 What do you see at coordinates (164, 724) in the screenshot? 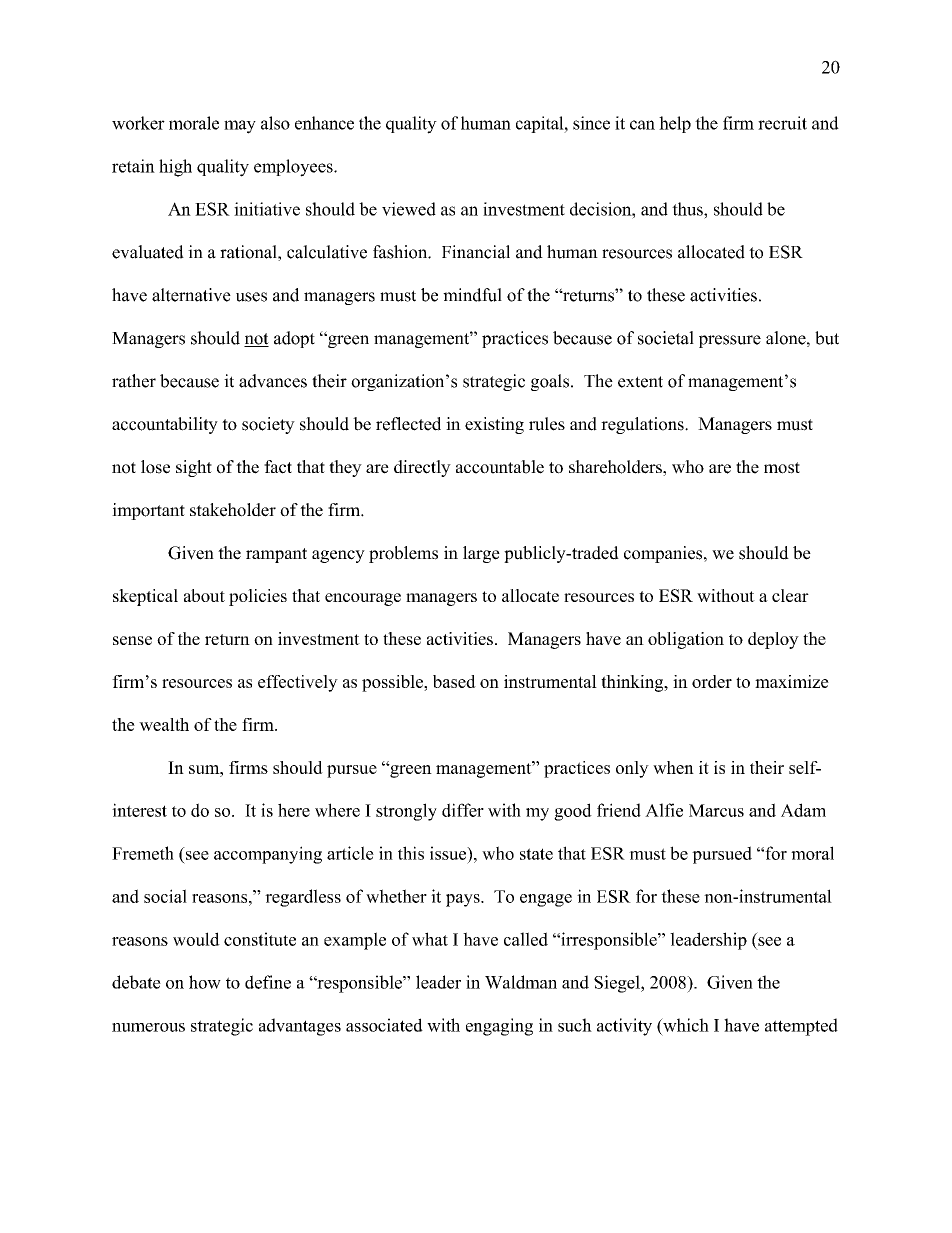
I see `wealth` at bounding box center [164, 724].
